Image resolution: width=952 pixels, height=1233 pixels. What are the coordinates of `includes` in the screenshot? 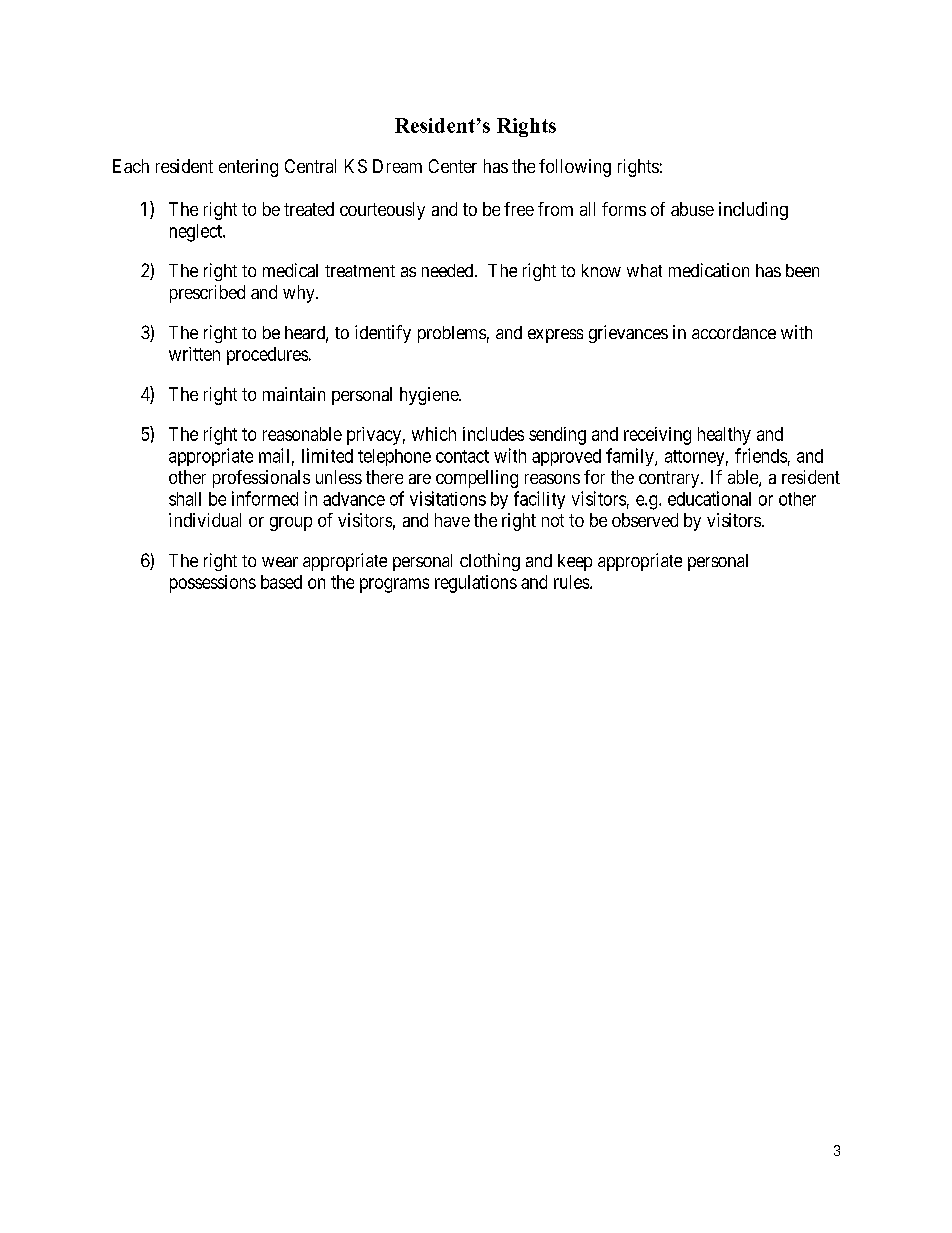 It's located at (493, 434).
